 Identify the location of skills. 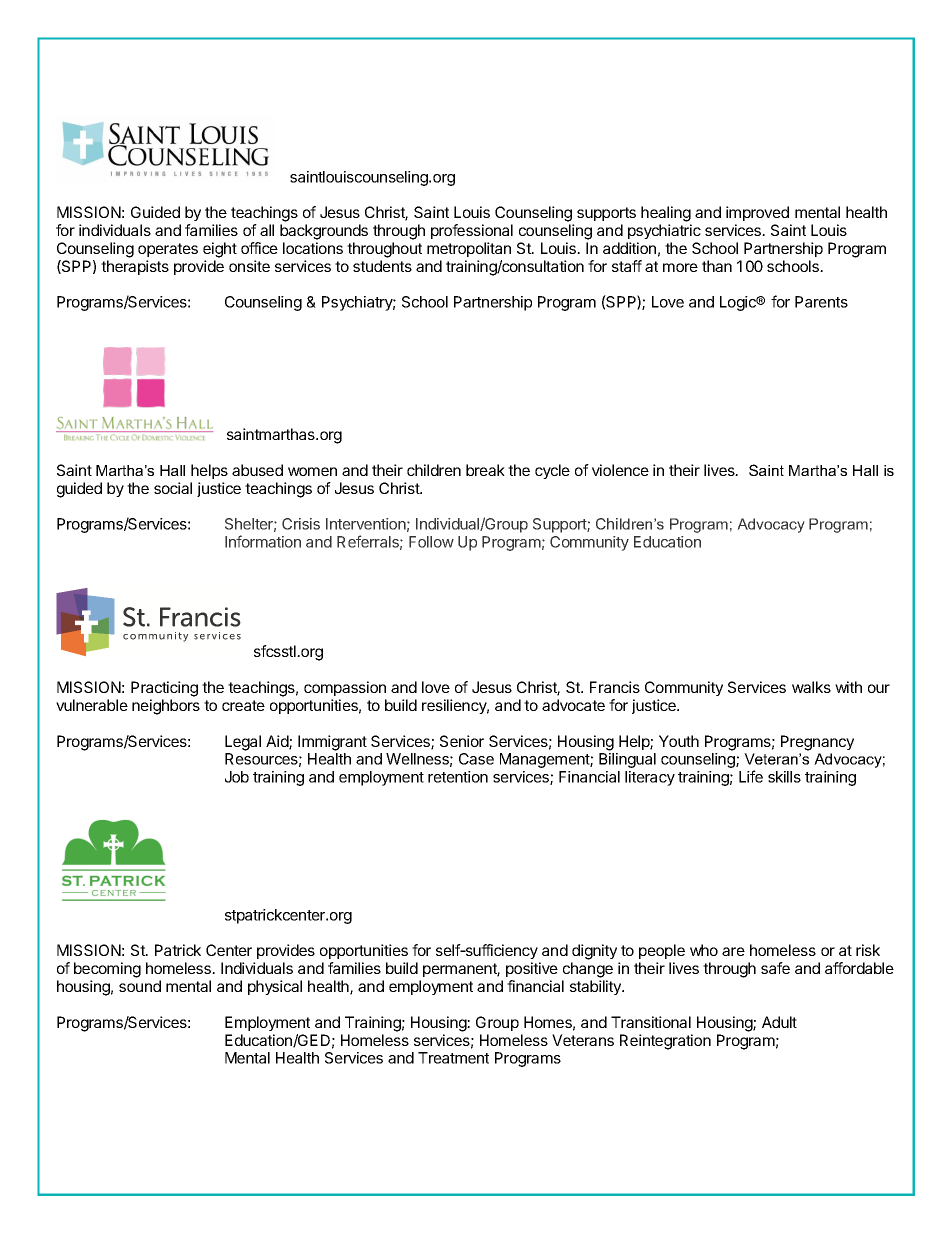
(784, 777).
